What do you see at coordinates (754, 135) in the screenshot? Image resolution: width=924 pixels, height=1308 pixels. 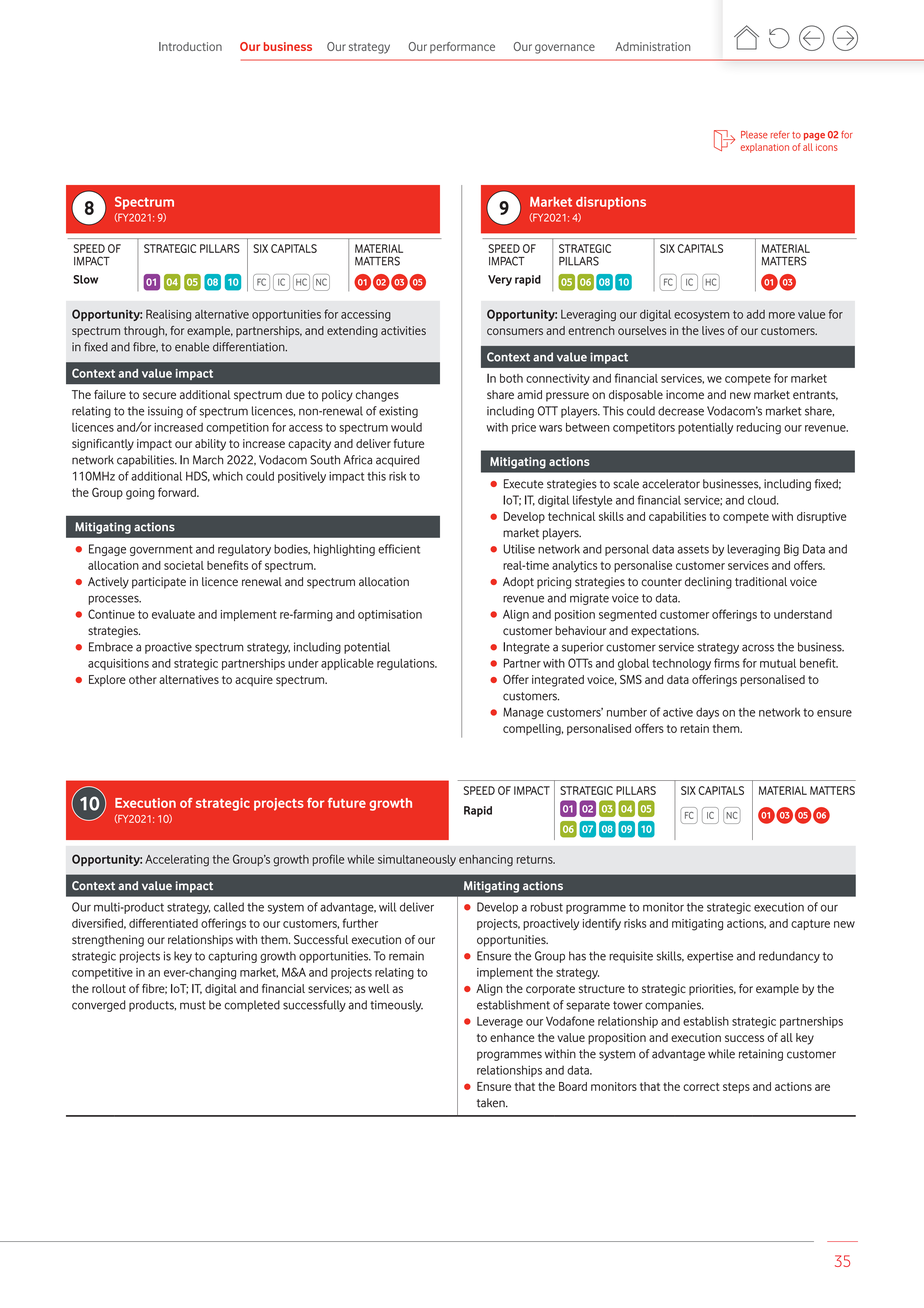 I see `Please` at bounding box center [754, 135].
